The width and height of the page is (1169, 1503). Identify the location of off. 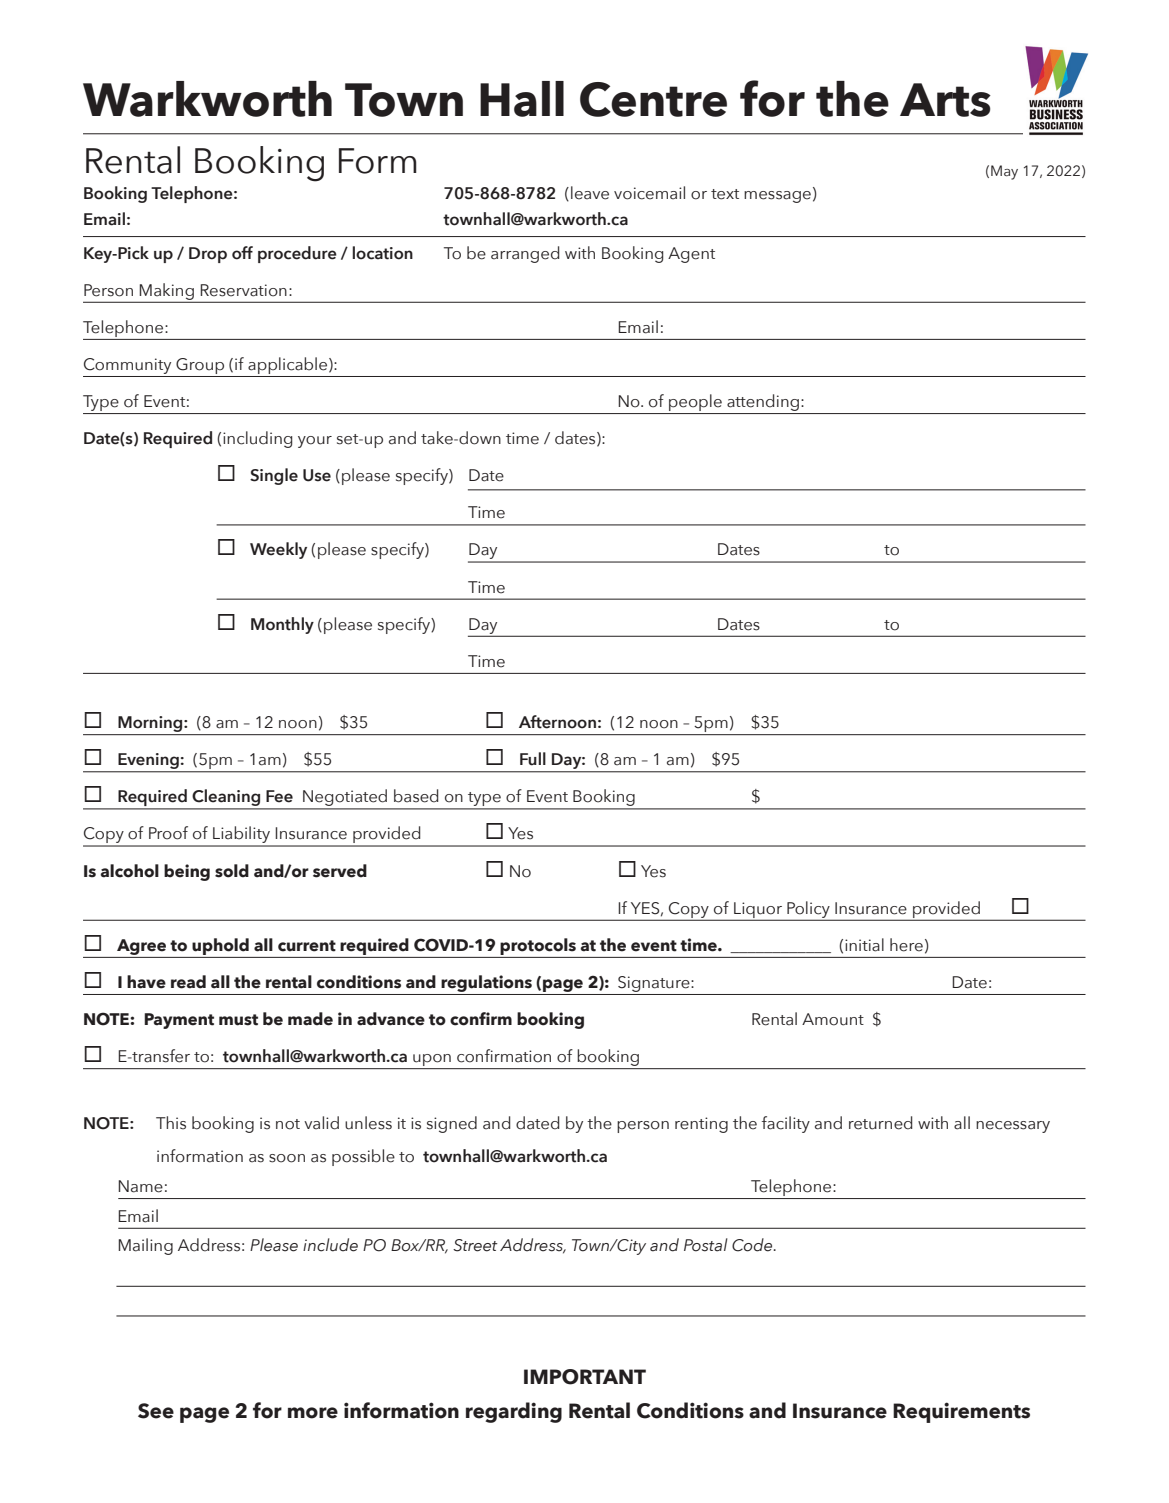
(242, 253).
